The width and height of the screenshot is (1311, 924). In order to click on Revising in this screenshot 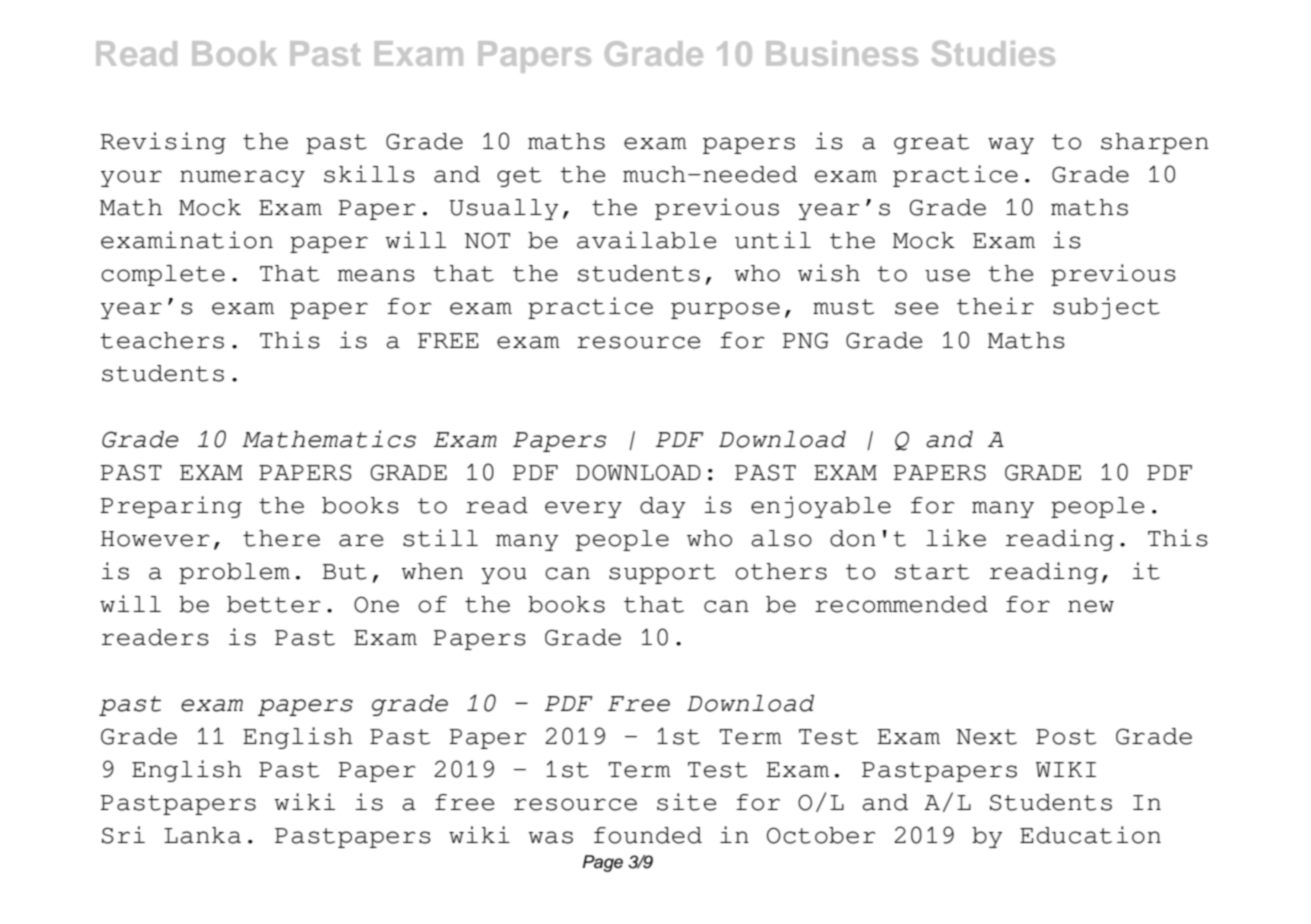, I will do `click(163, 143)`.
